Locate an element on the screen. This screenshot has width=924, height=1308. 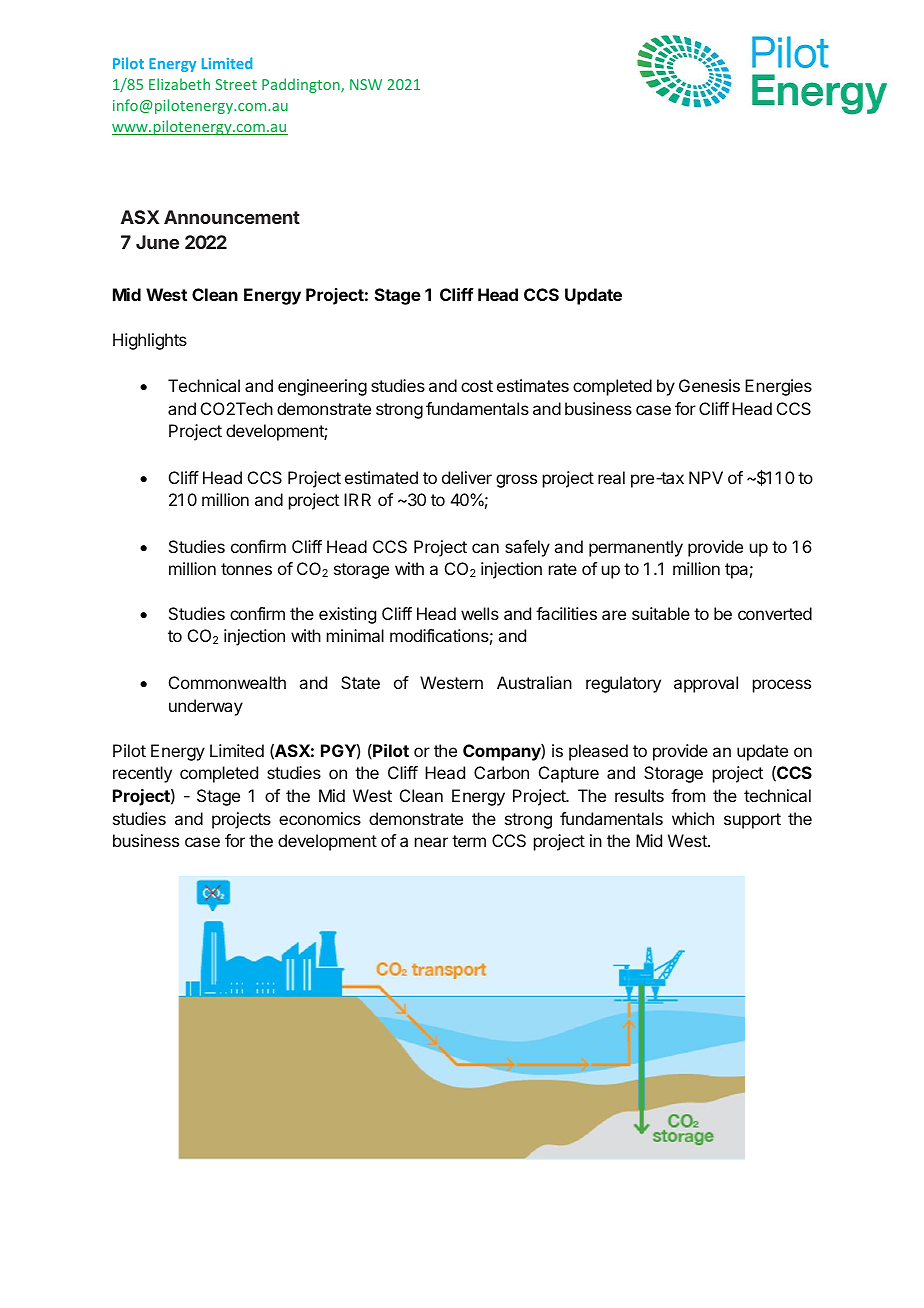
tonnes is located at coordinates (246, 569).
